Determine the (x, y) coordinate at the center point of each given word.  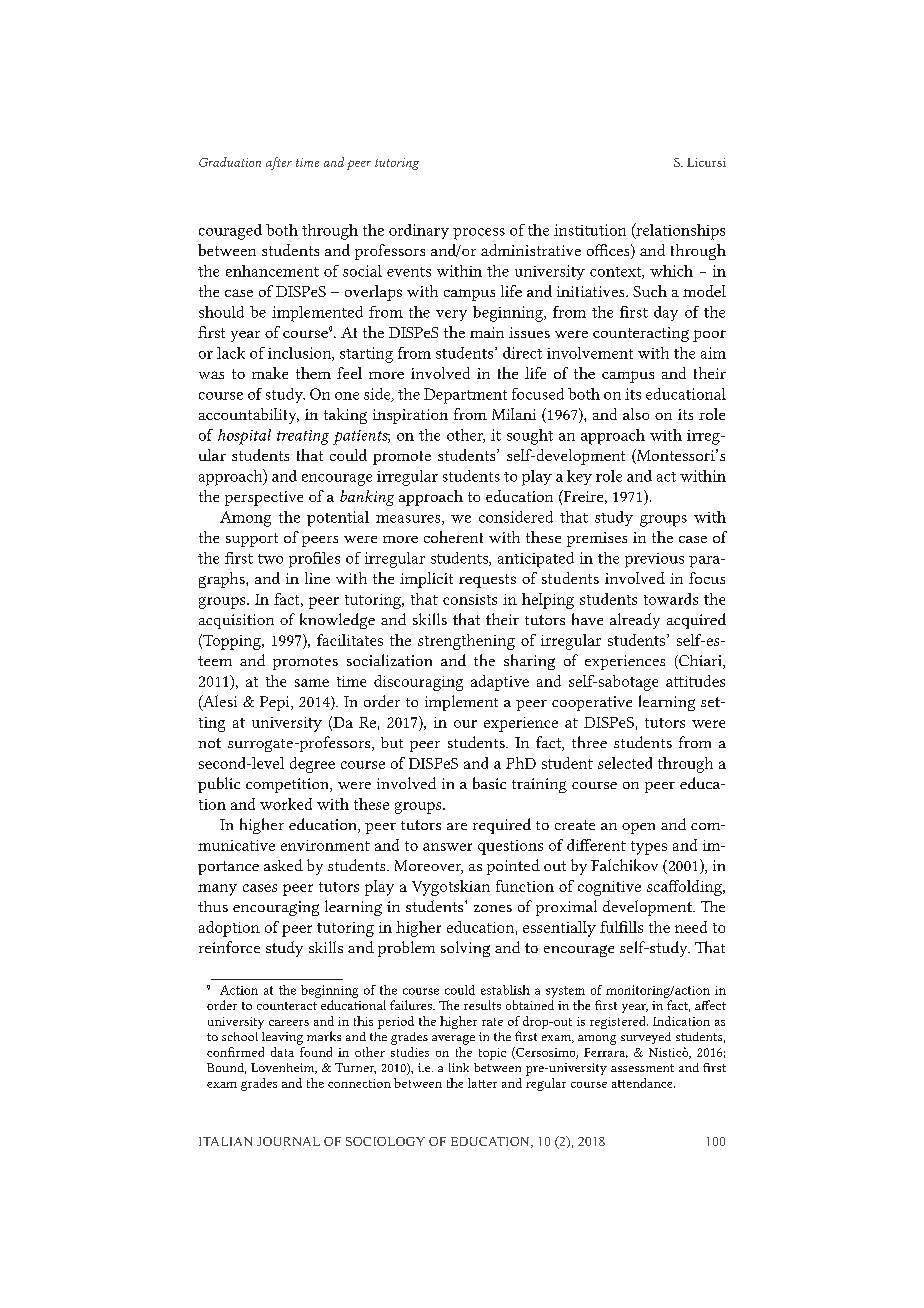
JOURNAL (288, 1141)
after (279, 163)
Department (465, 396)
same (312, 683)
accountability (249, 416)
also (636, 414)
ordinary (419, 231)
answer (447, 847)
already (635, 621)
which (671, 271)
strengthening (466, 642)
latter (482, 1083)
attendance (643, 1083)
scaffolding (685, 888)
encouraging (276, 908)
